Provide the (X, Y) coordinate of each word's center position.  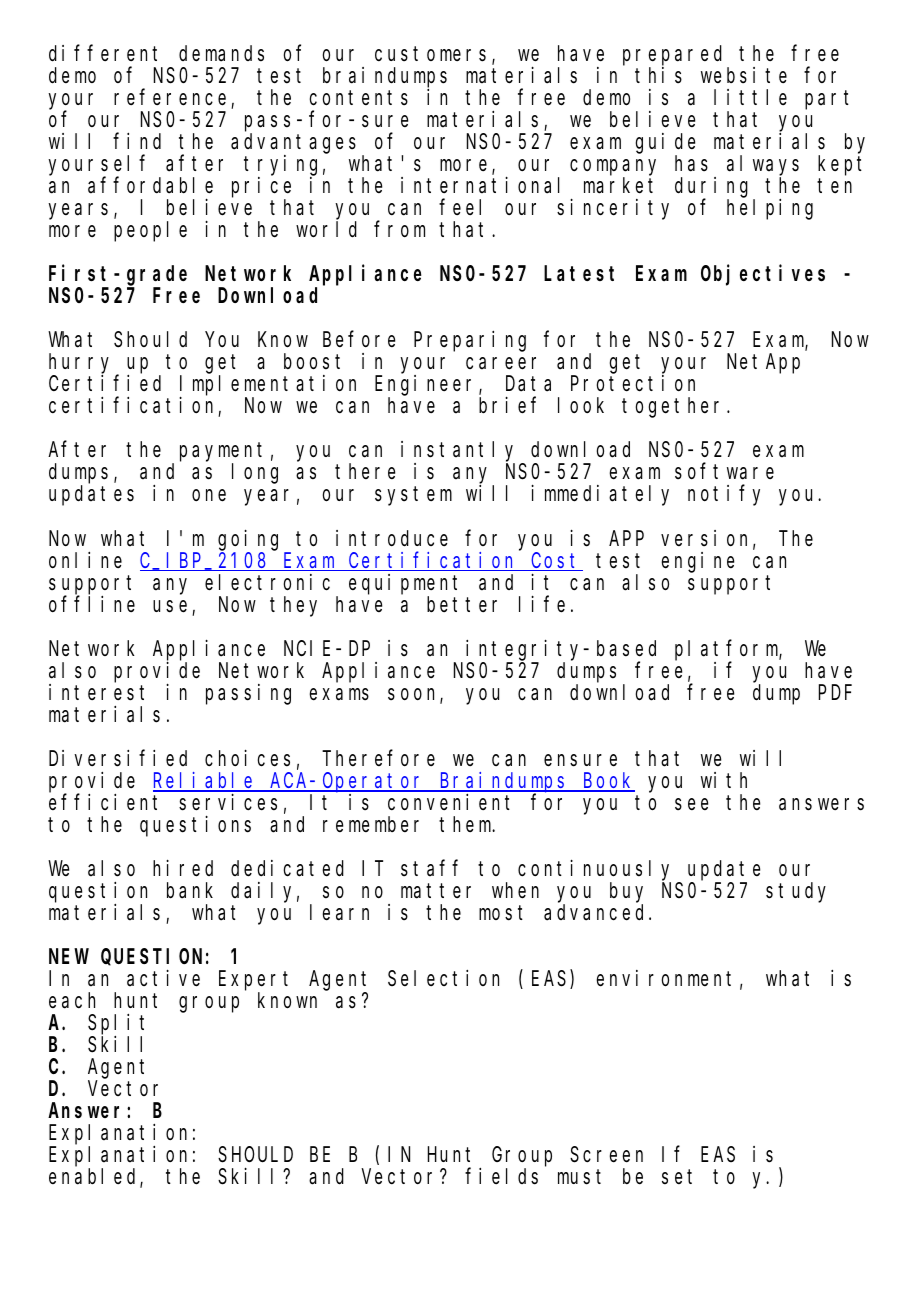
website (744, 75)
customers (430, 54)
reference (170, 97)
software (724, 472)
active (163, 978)
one (209, 496)
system (413, 496)
